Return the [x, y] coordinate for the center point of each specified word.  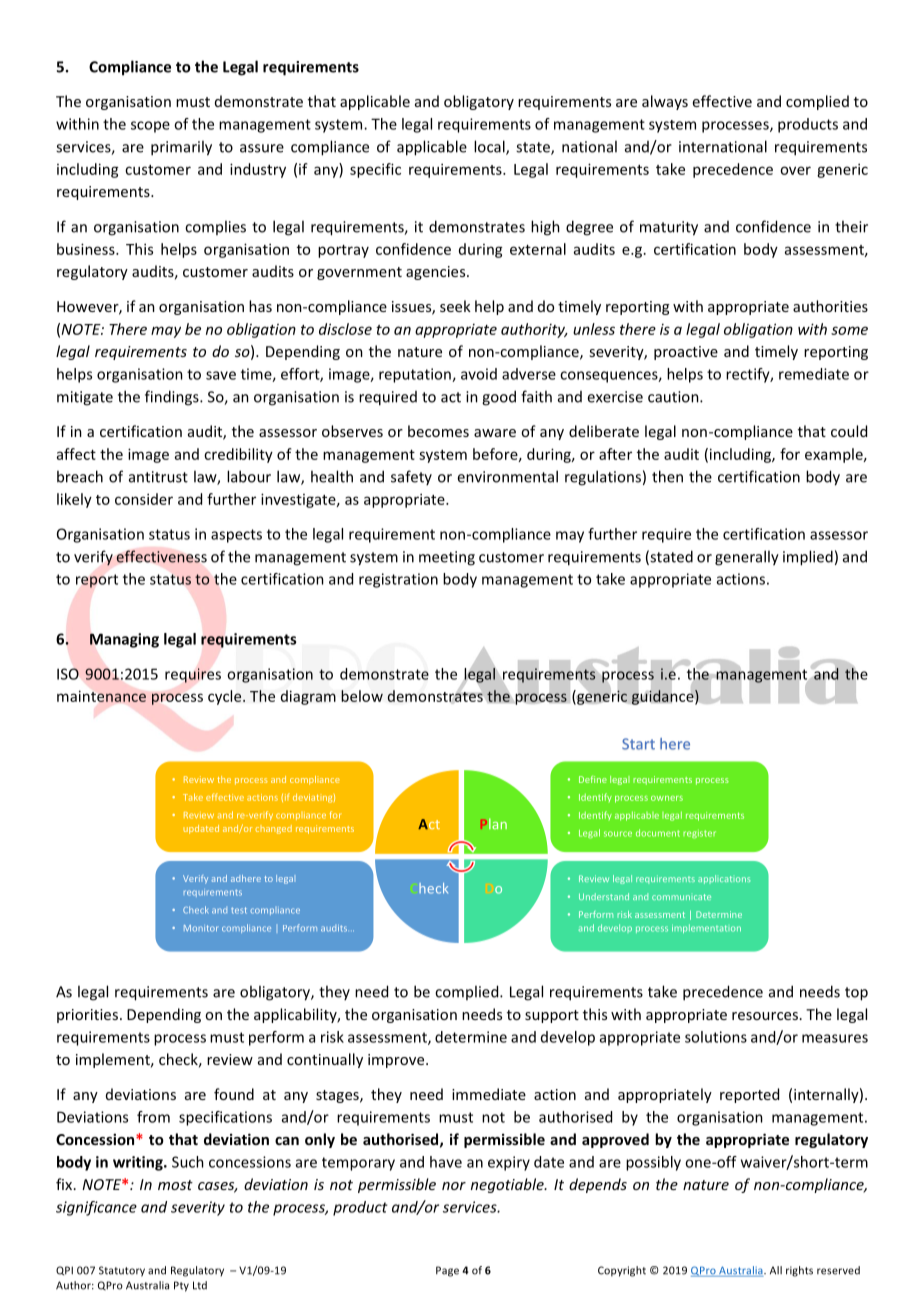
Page [447, 1271]
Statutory [122, 1271]
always [665, 102]
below [362, 696]
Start [638, 744]
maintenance [101, 696]
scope [150, 127]
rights [799, 1271]
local [490, 147]
